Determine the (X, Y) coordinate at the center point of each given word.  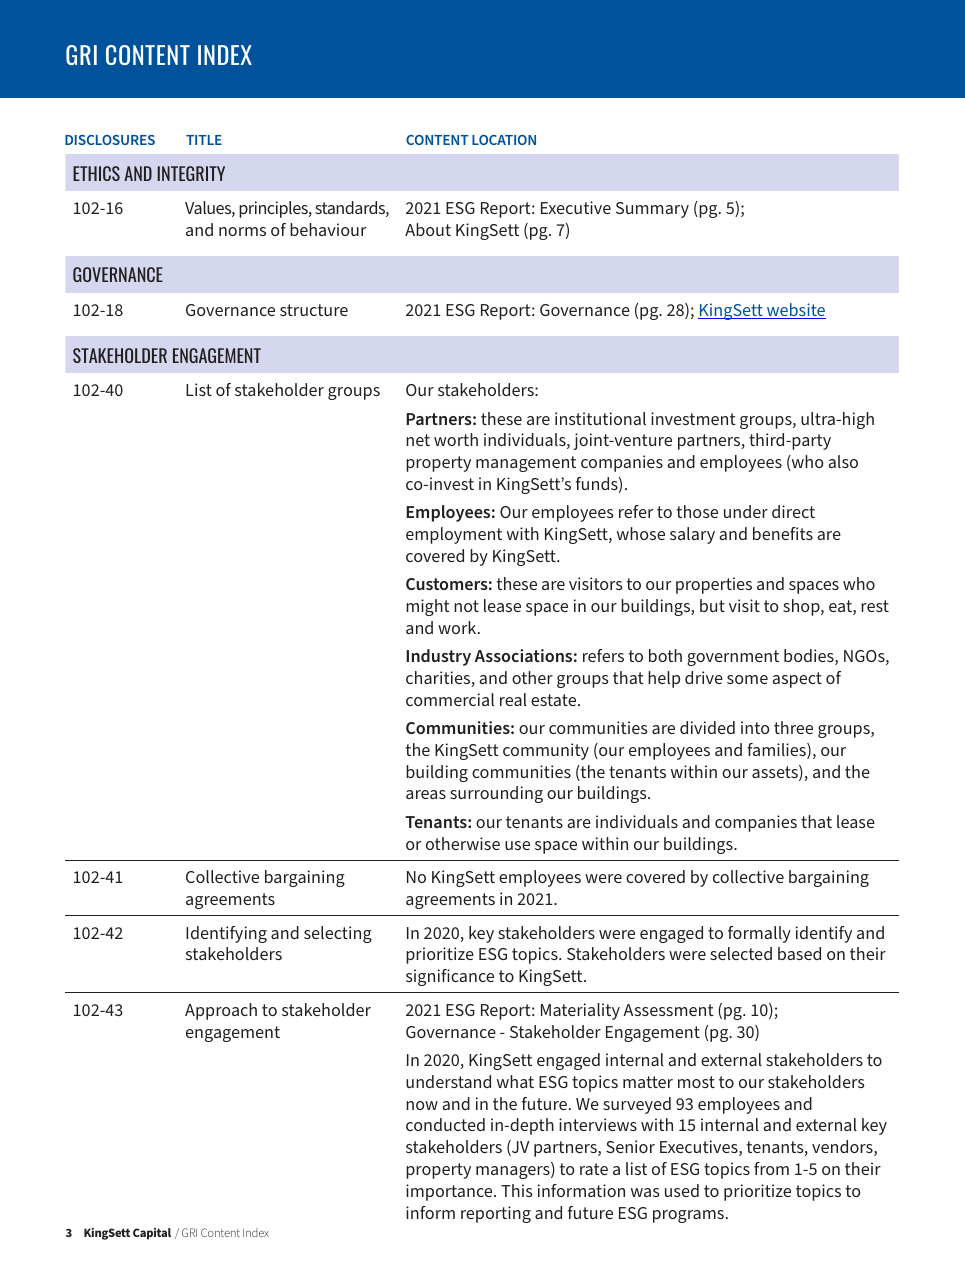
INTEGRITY (191, 173)
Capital (152, 1234)
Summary (652, 210)
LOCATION (504, 140)
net (418, 440)
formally (759, 934)
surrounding (496, 794)
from (771, 1168)
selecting (338, 934)
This (517, 1190)
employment (454, 535)
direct (793, 511)
